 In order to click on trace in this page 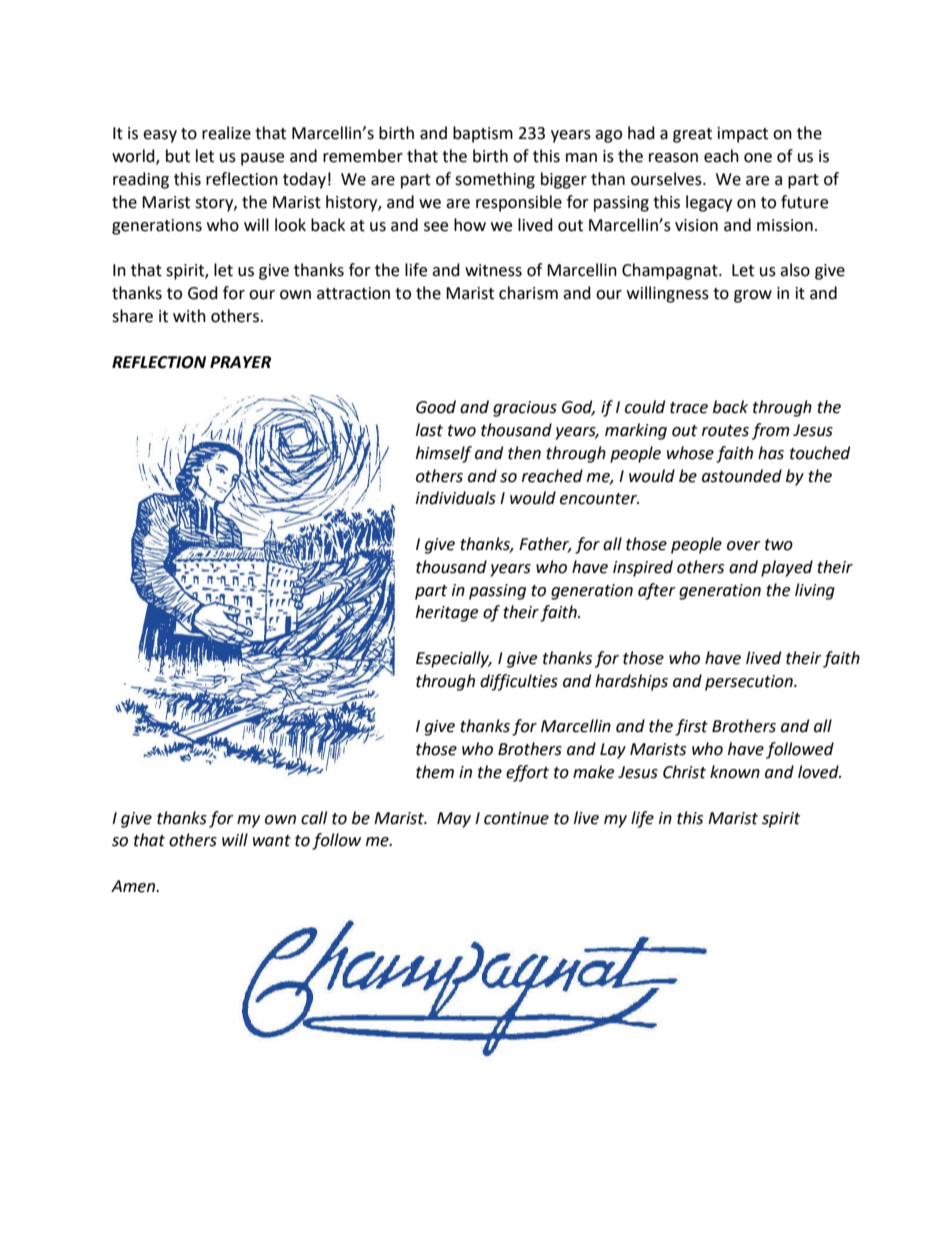, I will do `click(689, 408)`.
